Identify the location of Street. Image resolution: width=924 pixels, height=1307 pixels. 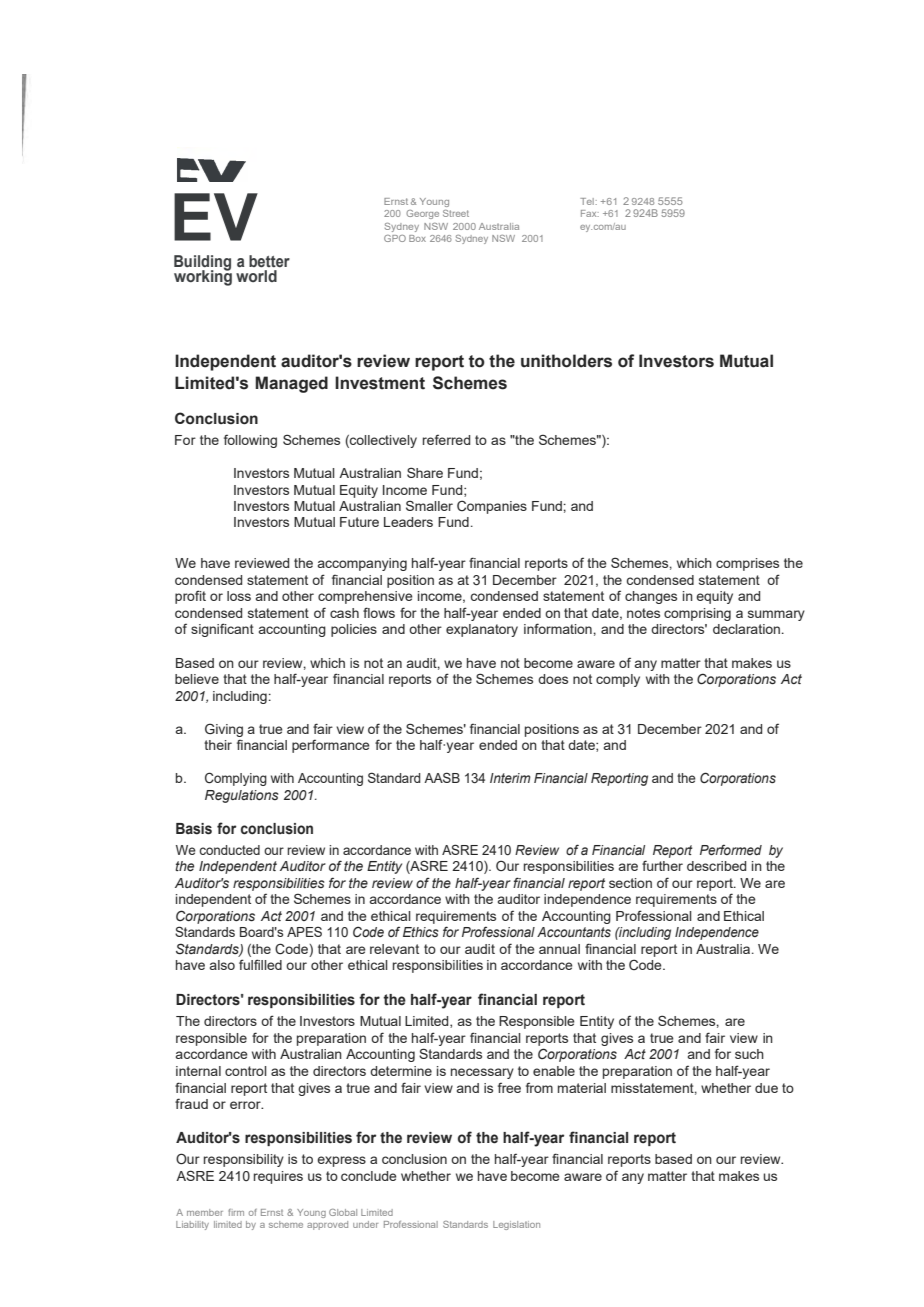
(456, 213).
